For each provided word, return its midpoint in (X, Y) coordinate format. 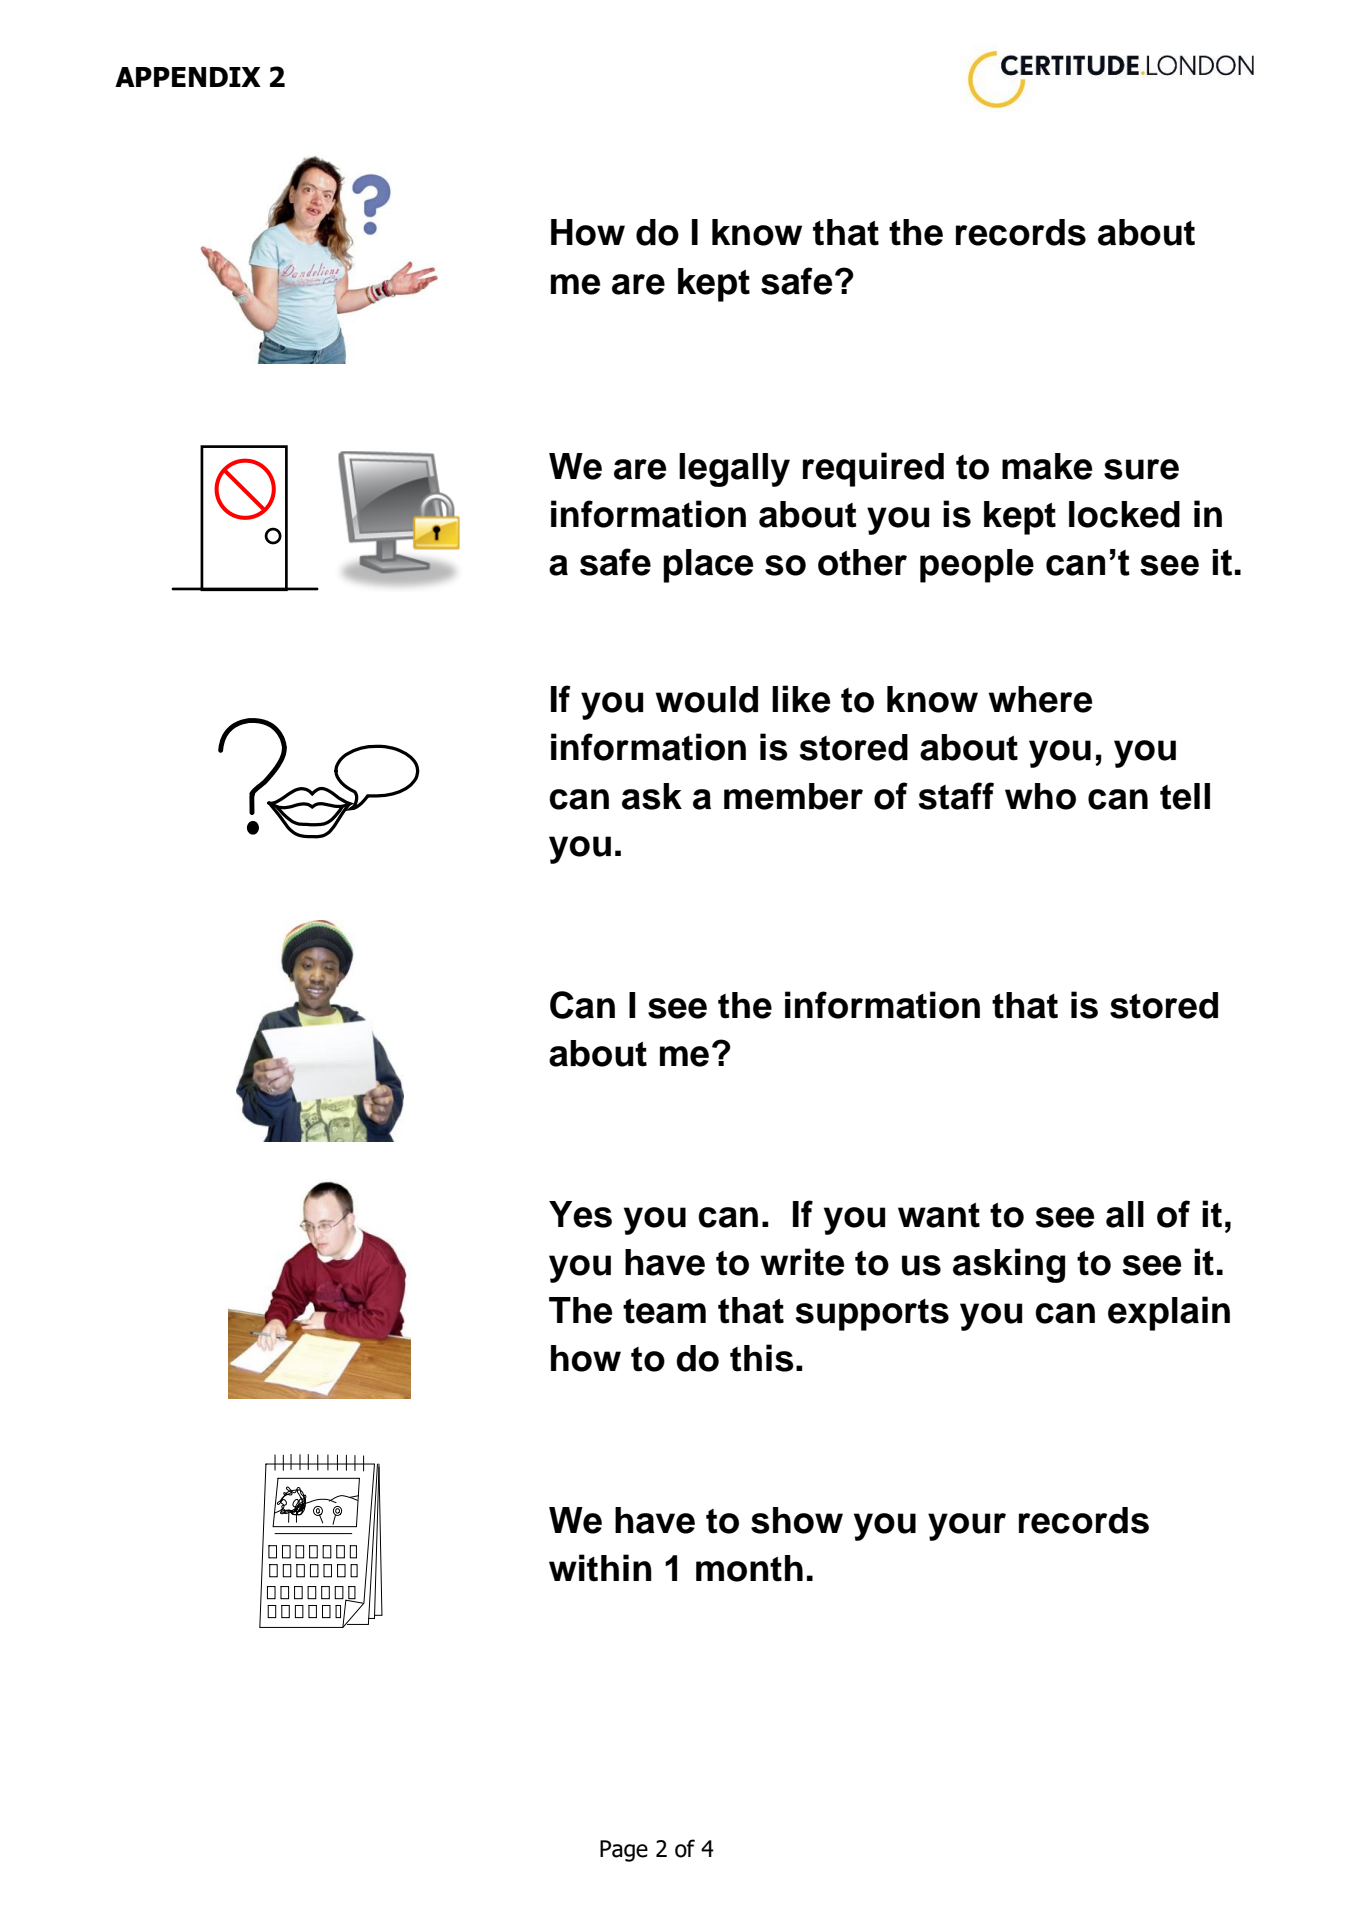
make (1047, 466)
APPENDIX (188, 77)
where (1040, 699)
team (664, 1311)
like (801, 699)
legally (734, 470)
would (706, 699)
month (749, 1568)
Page (624, 1851)
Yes (580, 1214)
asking (1009, 1265)
